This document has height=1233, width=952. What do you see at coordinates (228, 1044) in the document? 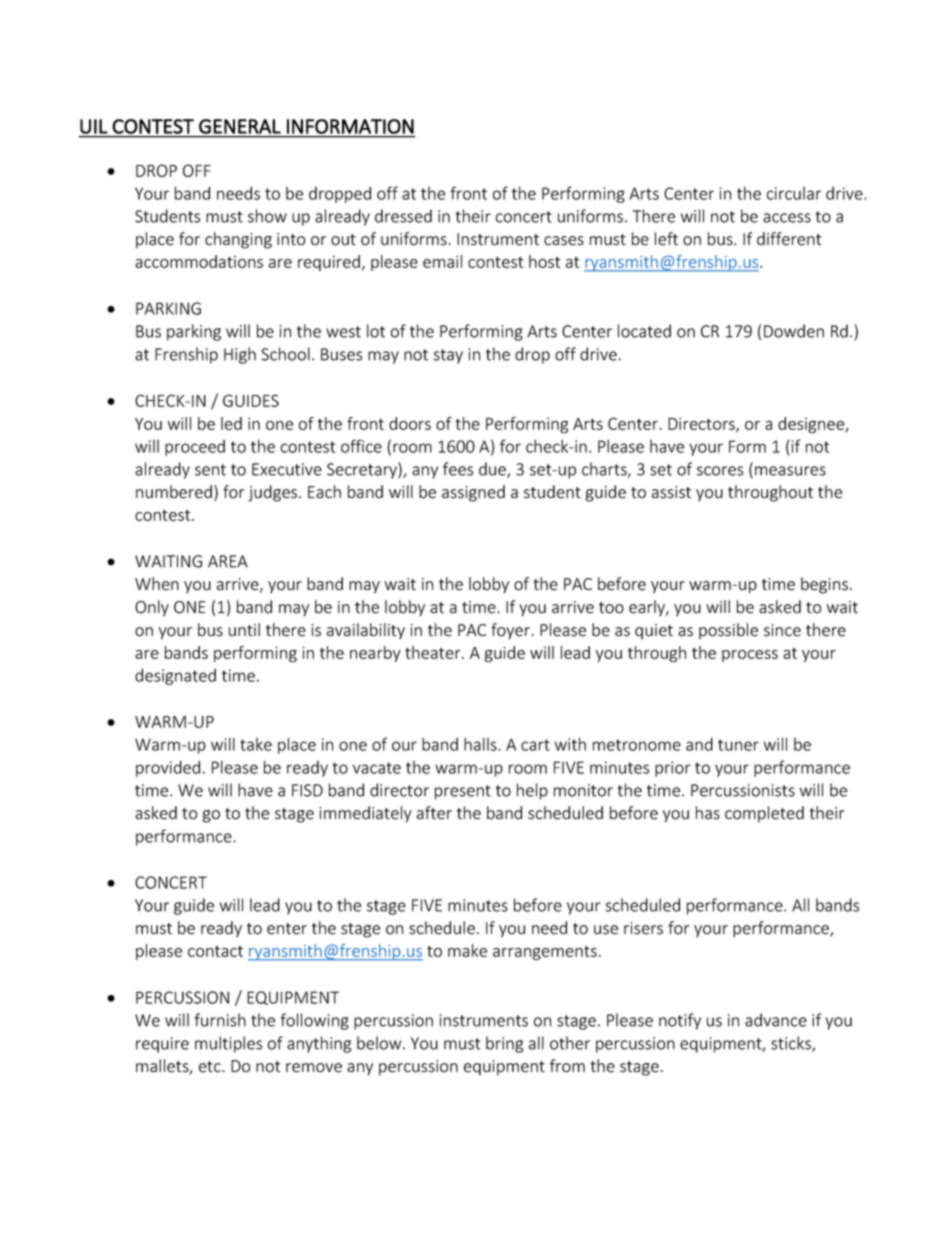
I see `multiples` at bounding box center [228, 1044].
